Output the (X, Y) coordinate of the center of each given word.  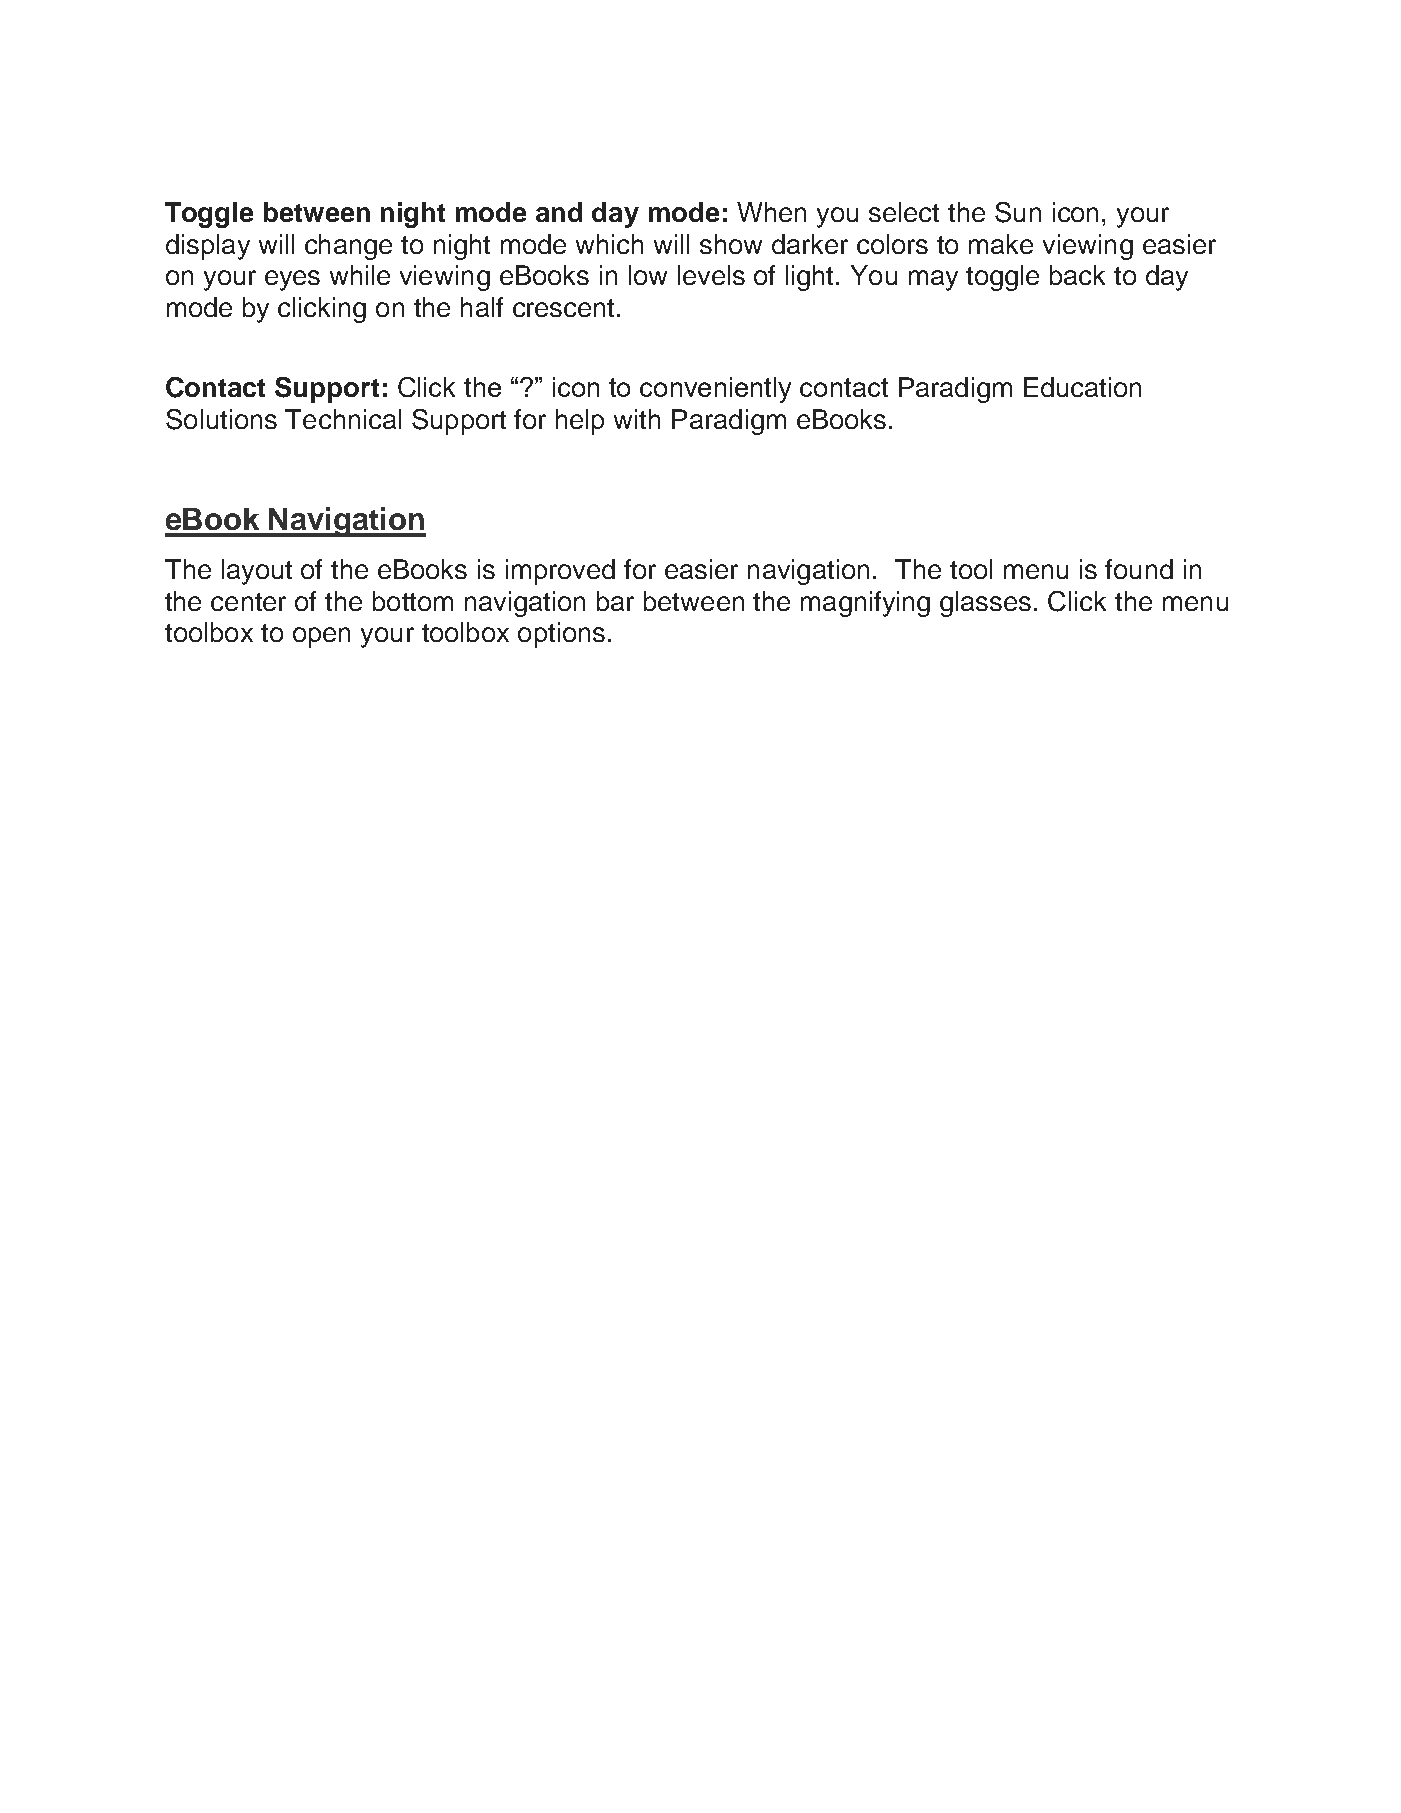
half (482, 307)
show (731, 244)
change (348, 247)
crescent (563, 308)
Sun (1018, 212)
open (321, 637)
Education (1082, 387)
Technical (343, 419)
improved (560, 572)
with (637, 419)
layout (257, 572)
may (933, 280)
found (1139, 569)
